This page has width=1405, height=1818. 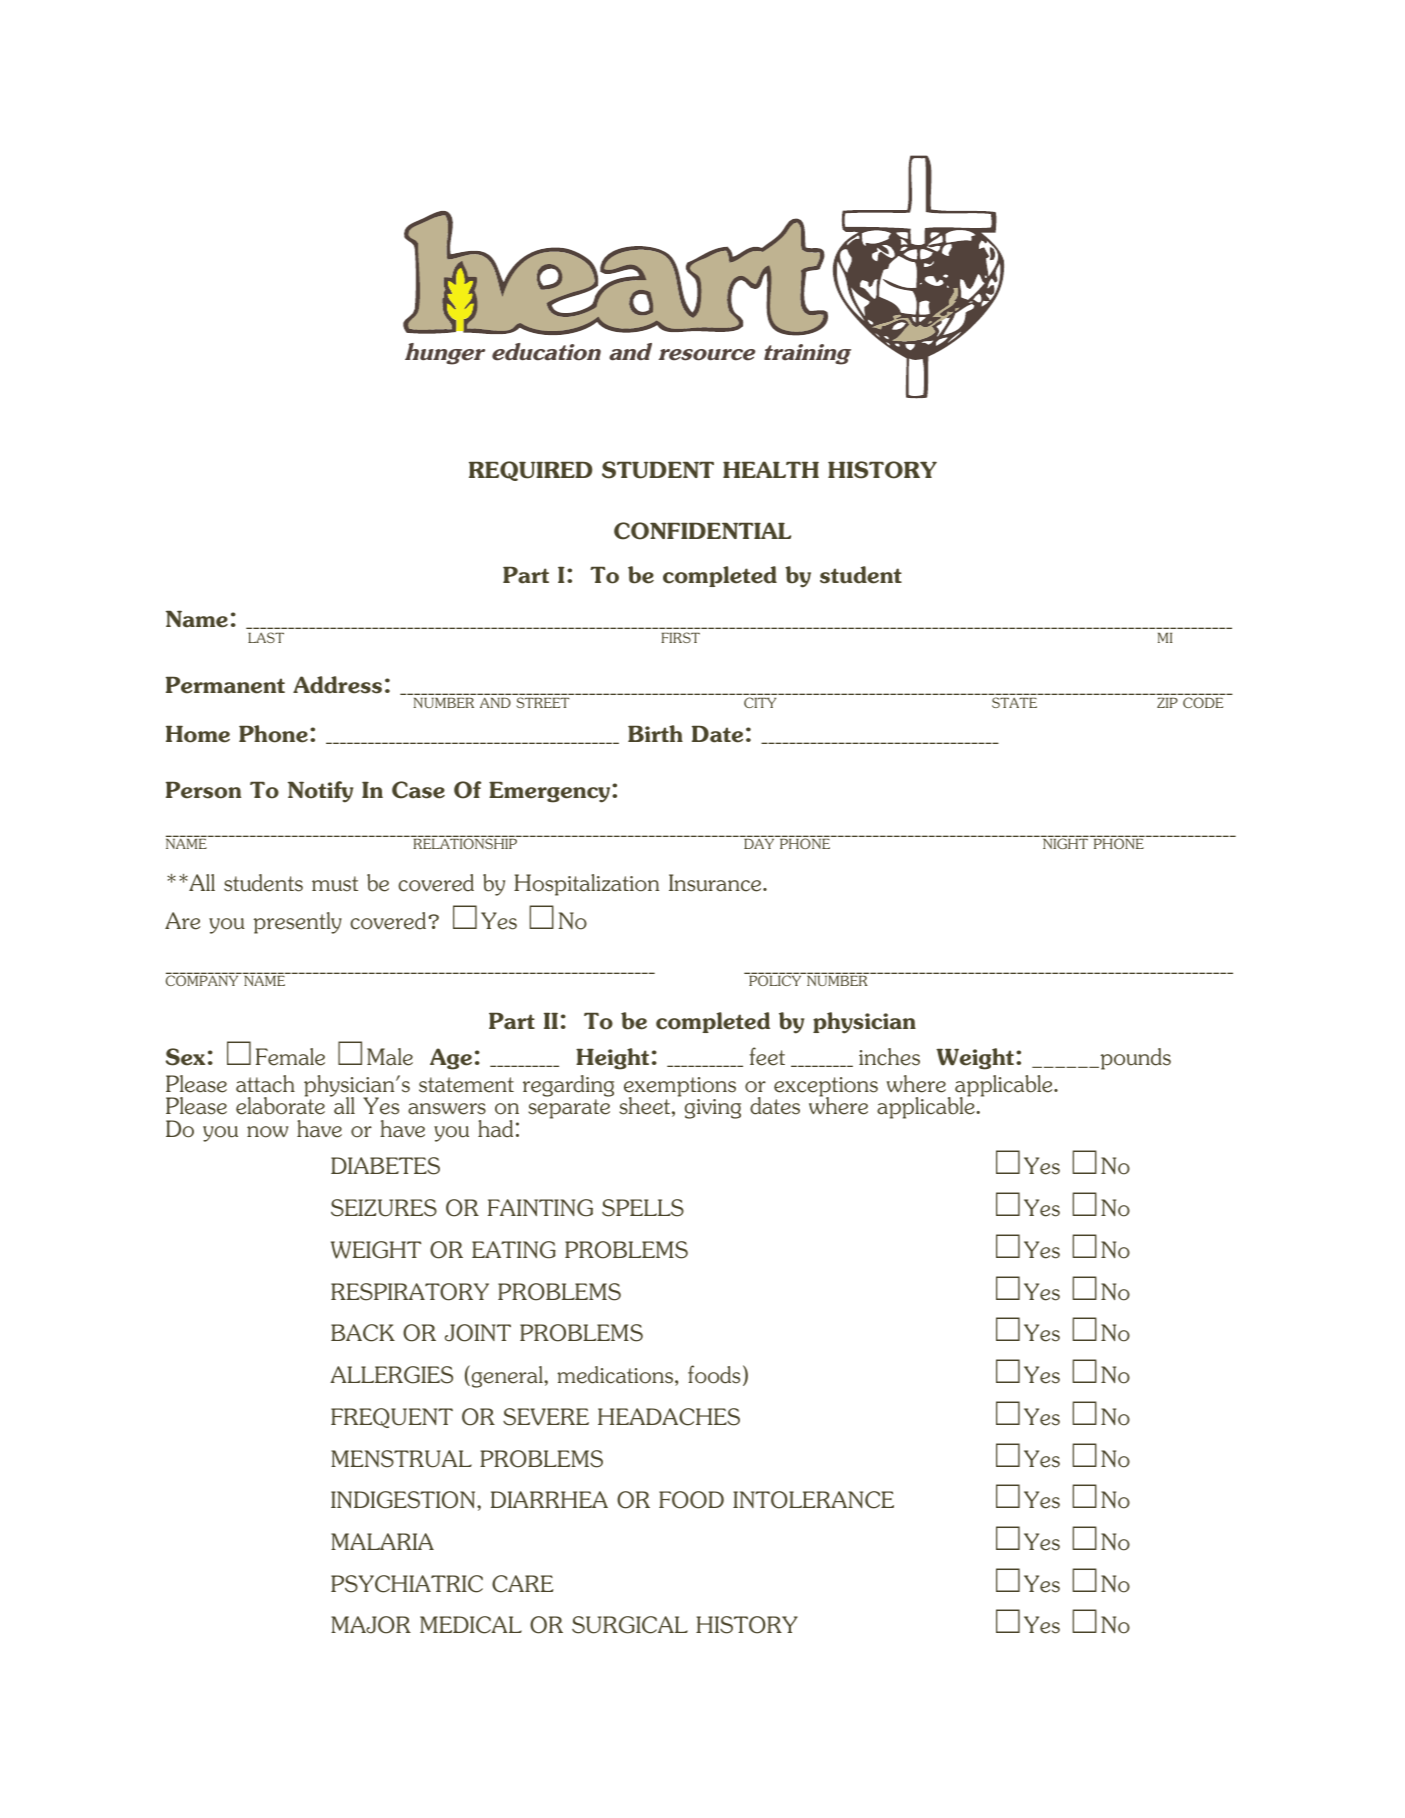 I want to click on REQUIRED, so click(x=530, y=471).
